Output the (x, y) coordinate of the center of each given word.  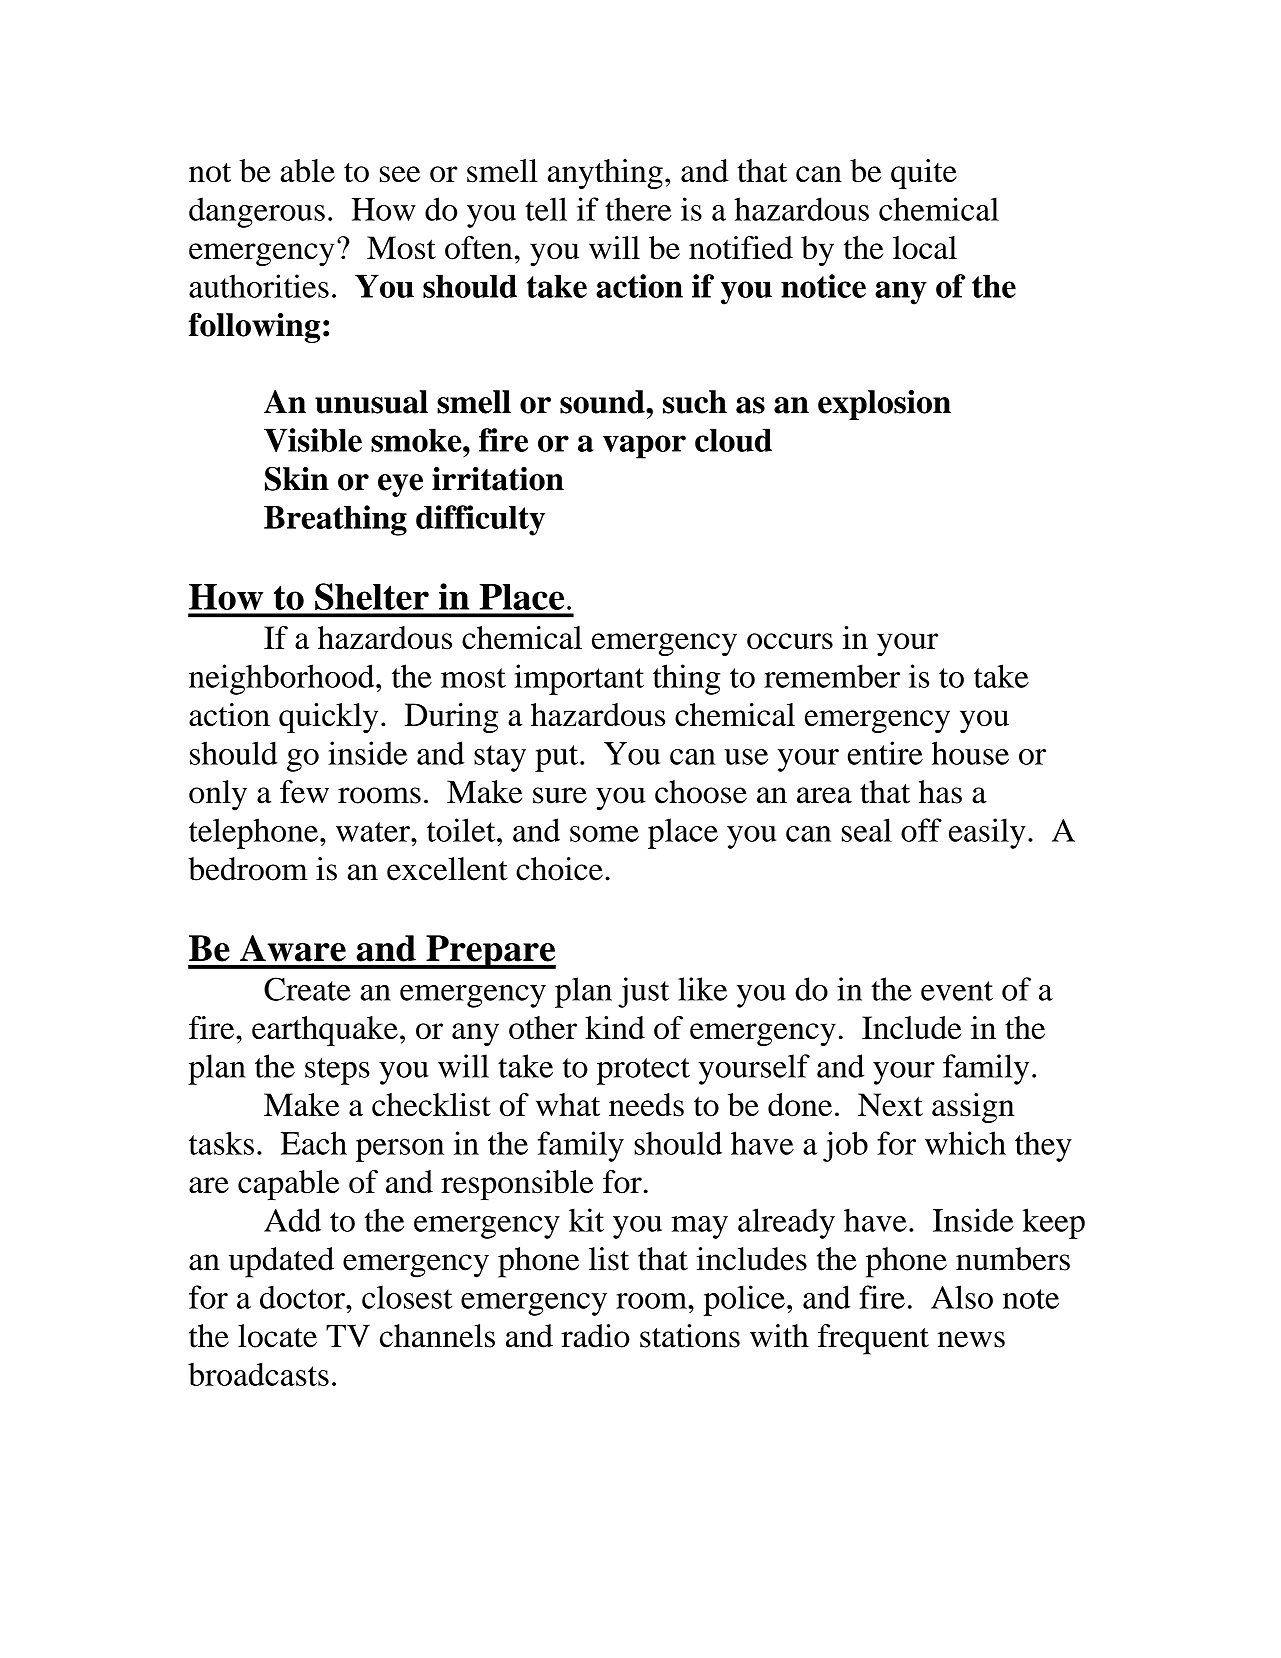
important (579, 679)
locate (277, 1336)
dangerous (257, 212)
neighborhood (283, 679)
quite (924, 174)
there (638, 209)
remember (832, 676)
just (643, 992)
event (957, 991)
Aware (293, 948)
